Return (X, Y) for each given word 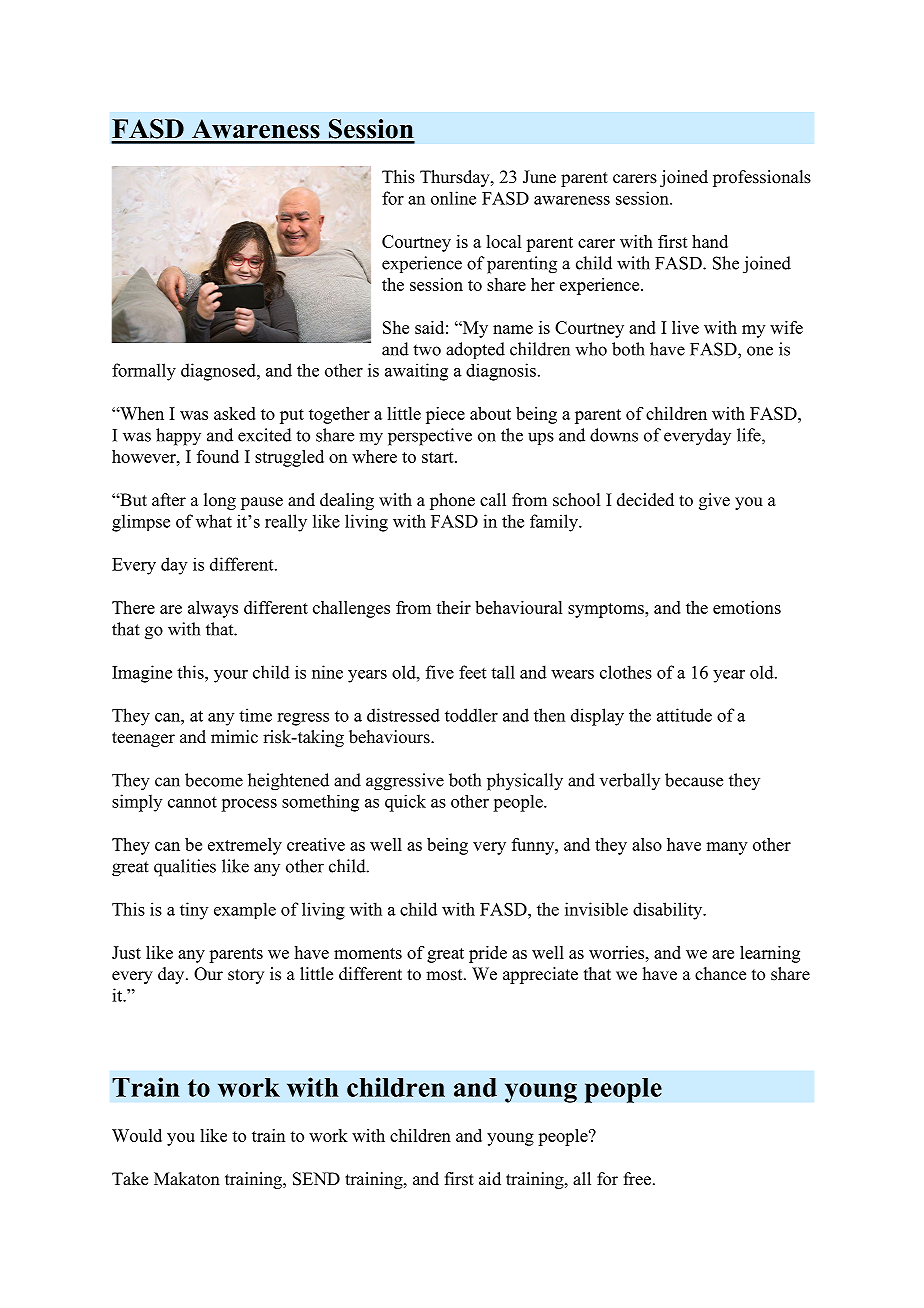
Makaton (187, 1179)
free (639, 1179)
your (231, 676)
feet (472, 672)
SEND (316, 1179)
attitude (684, 715)
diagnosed (219, 372)
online (453, 198)
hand (710, 241)
